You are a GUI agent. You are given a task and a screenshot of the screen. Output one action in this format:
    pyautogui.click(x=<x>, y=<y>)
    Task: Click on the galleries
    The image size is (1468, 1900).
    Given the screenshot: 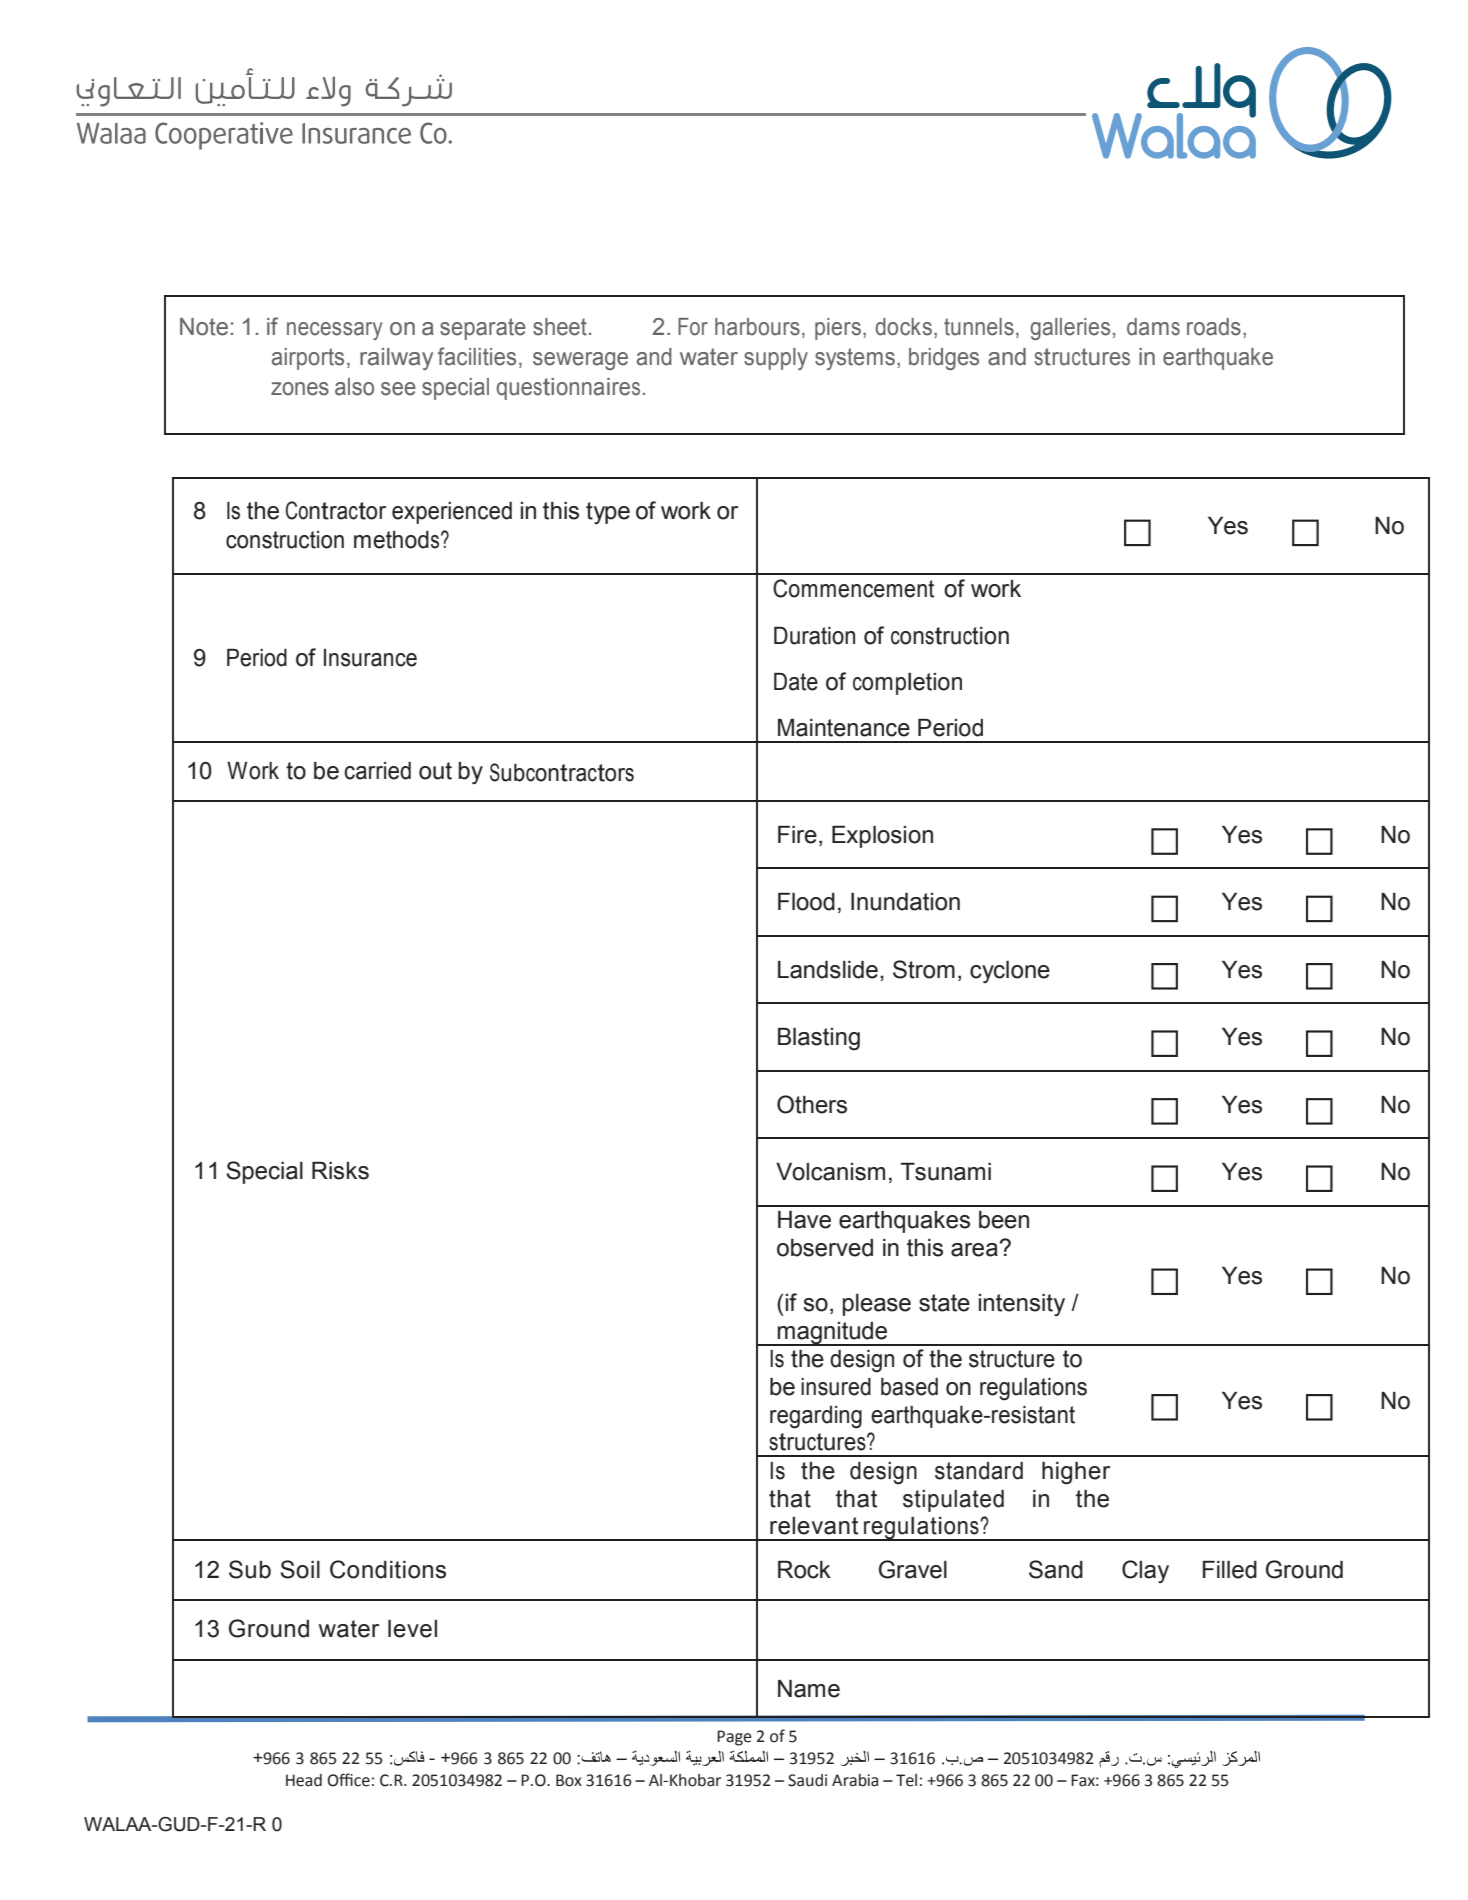 What is the action you would take?
    pyautogui.click(x=1070, y=329)
